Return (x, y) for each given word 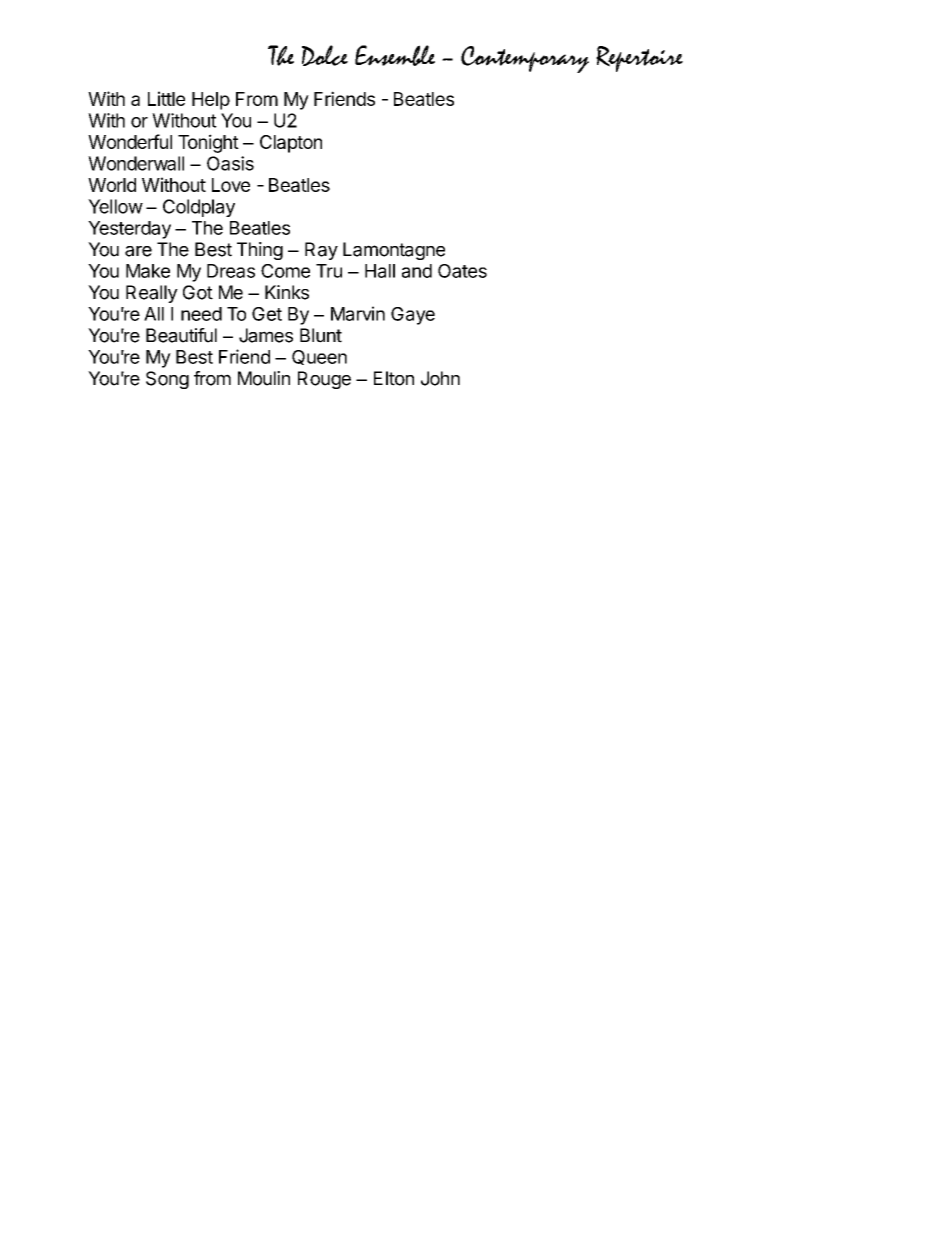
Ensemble (395, 55)
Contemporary (525, 59)
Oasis (230, 163)
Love (231, 185)
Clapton (291, 144)
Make (148, 271)
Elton (394, 378)
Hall (380, 271)
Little (166, 98)
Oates (462, 271)
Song (167, 380)
